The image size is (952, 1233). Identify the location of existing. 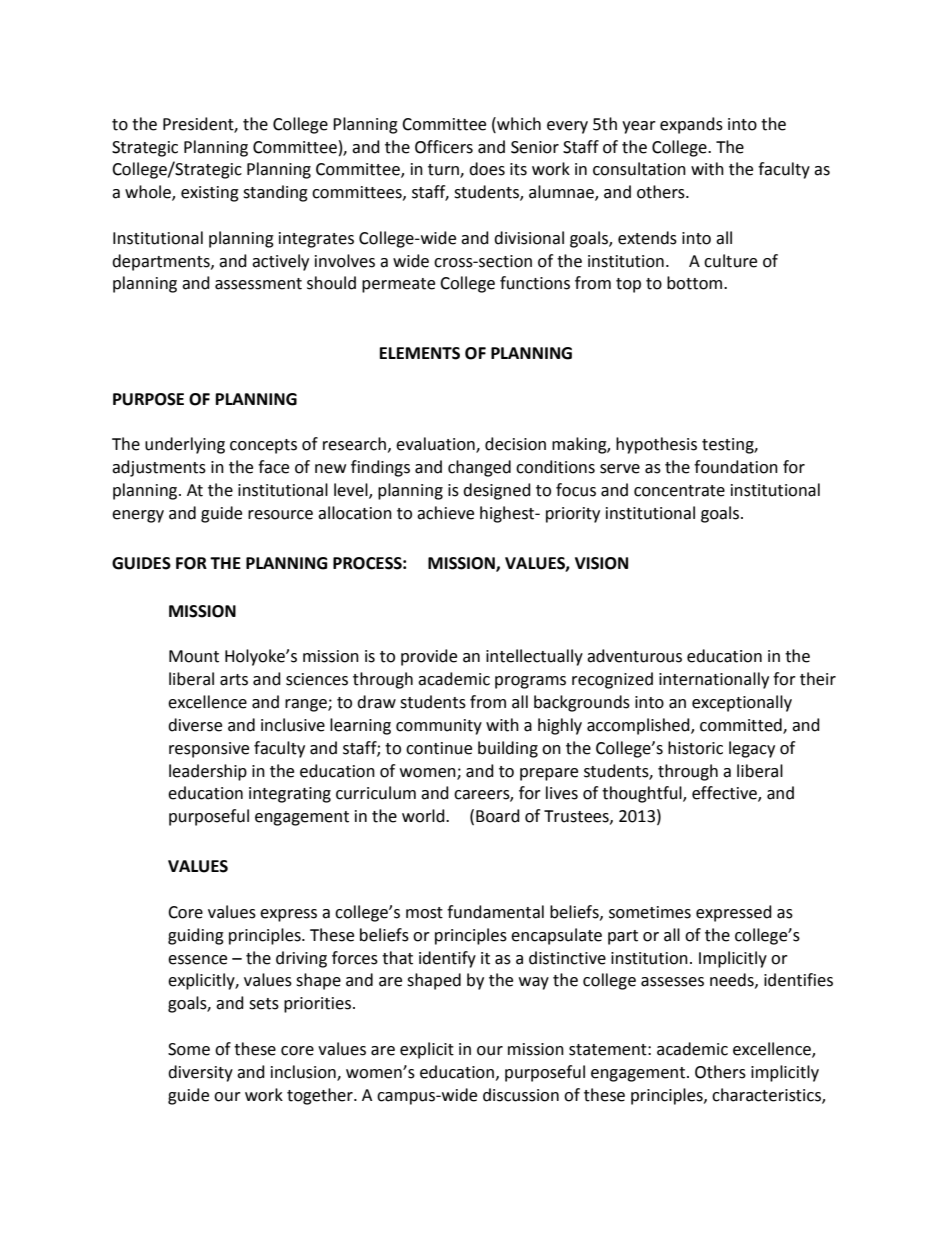
(210, 194).
